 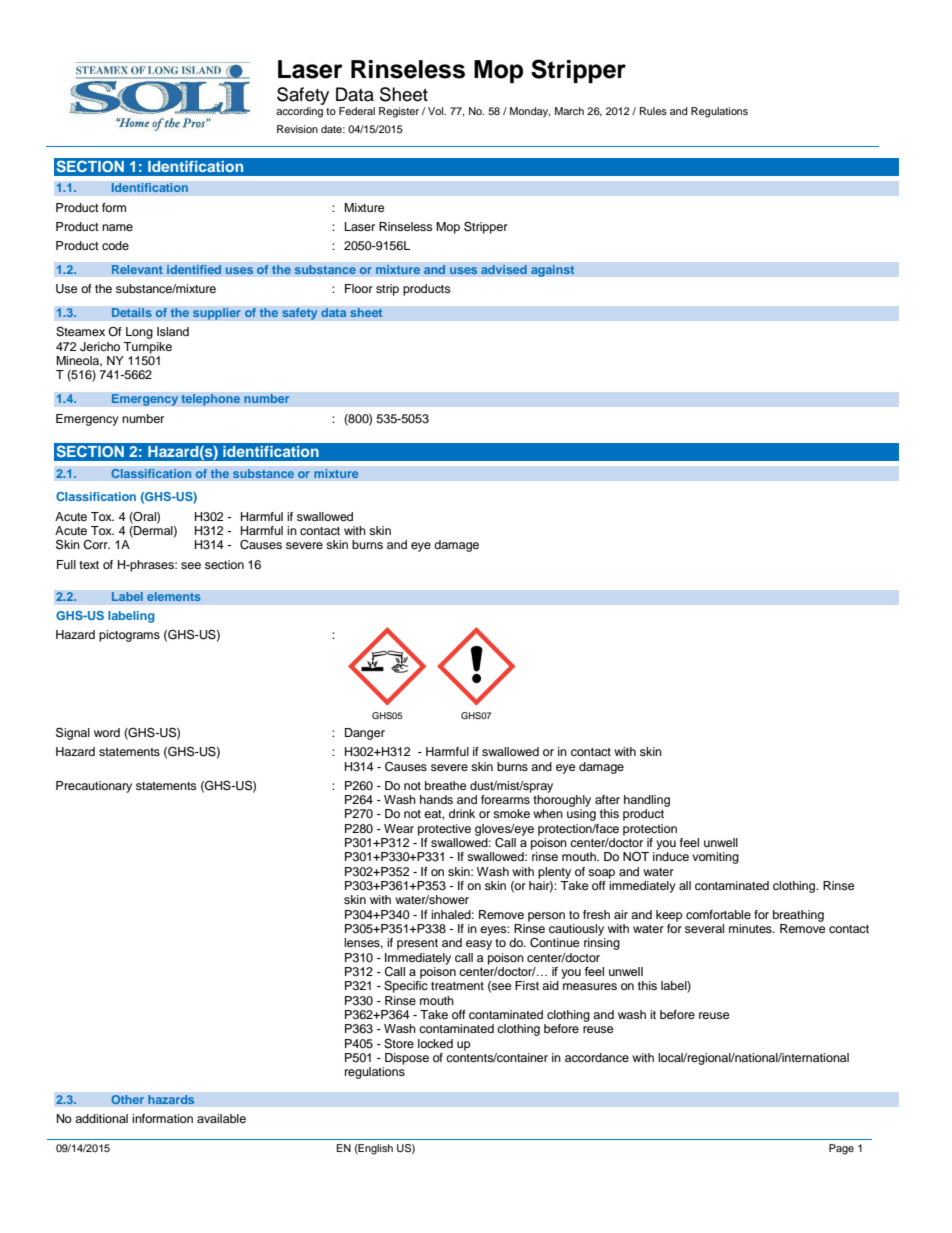 I want to click on Precautionary, so click(x=94, y=787).
